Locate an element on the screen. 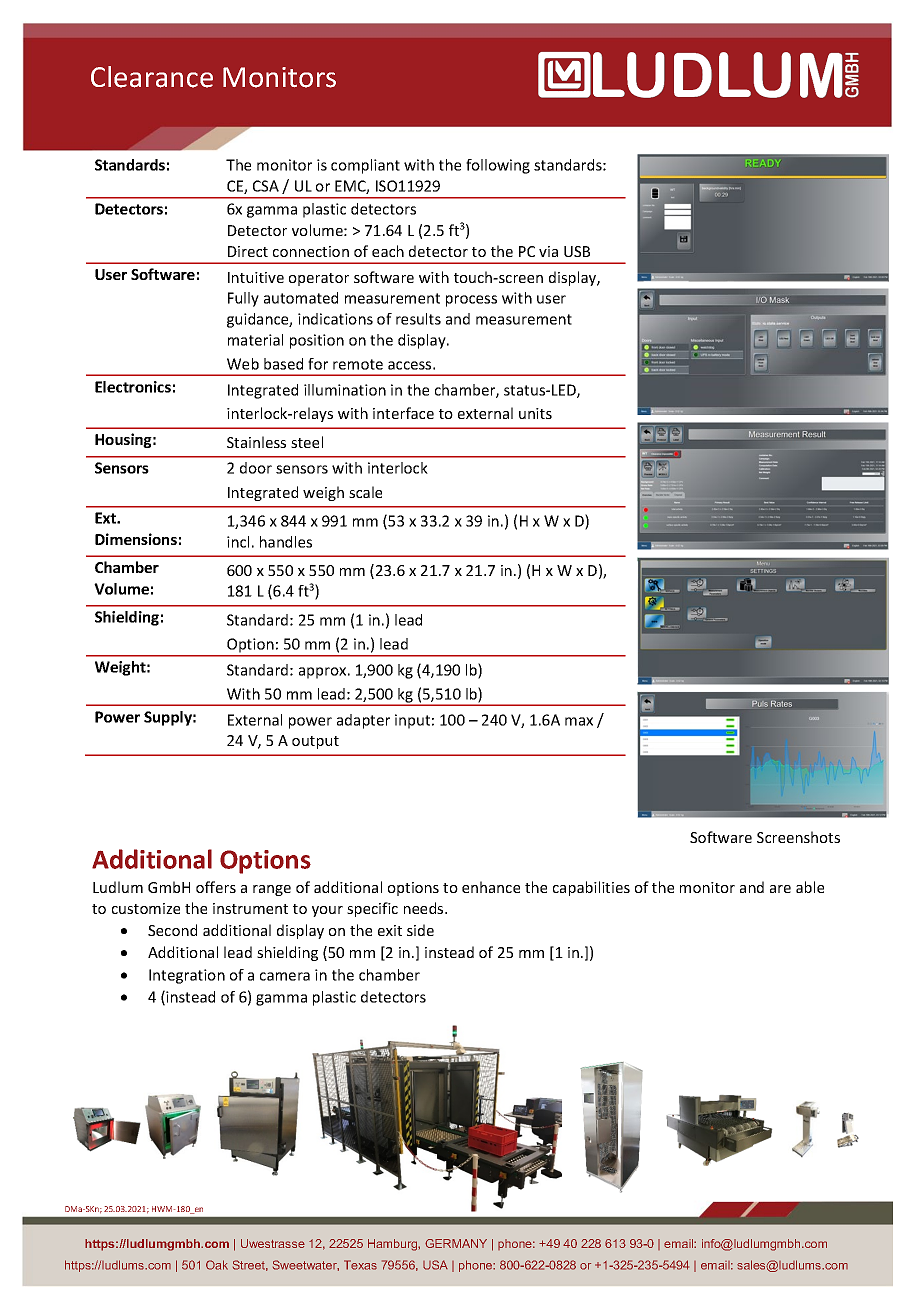 This screenshot has height=1308, width=924. following is located at coordinates (498, 166).
